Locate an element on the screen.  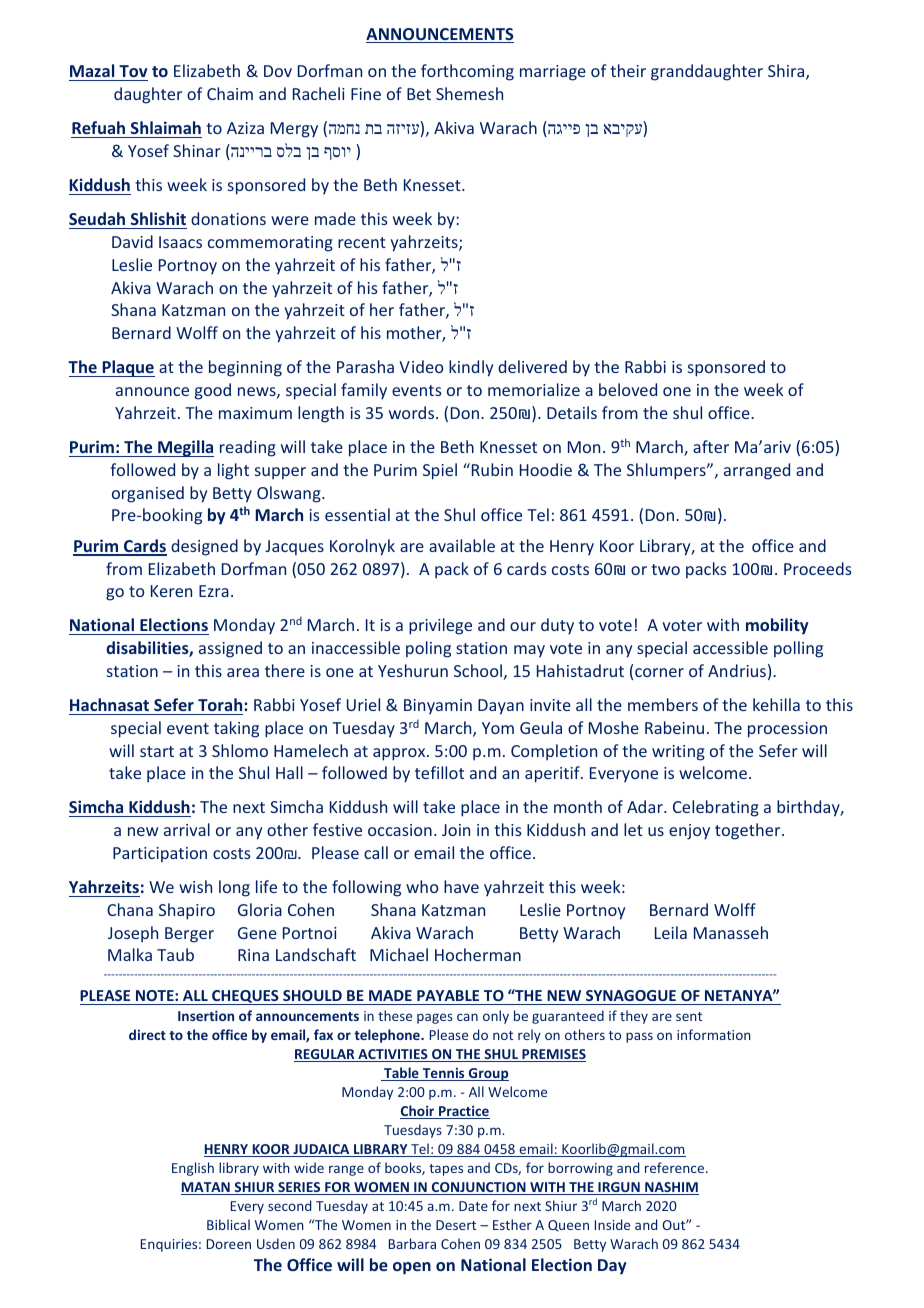
together is located at coordinates (749, 831).
